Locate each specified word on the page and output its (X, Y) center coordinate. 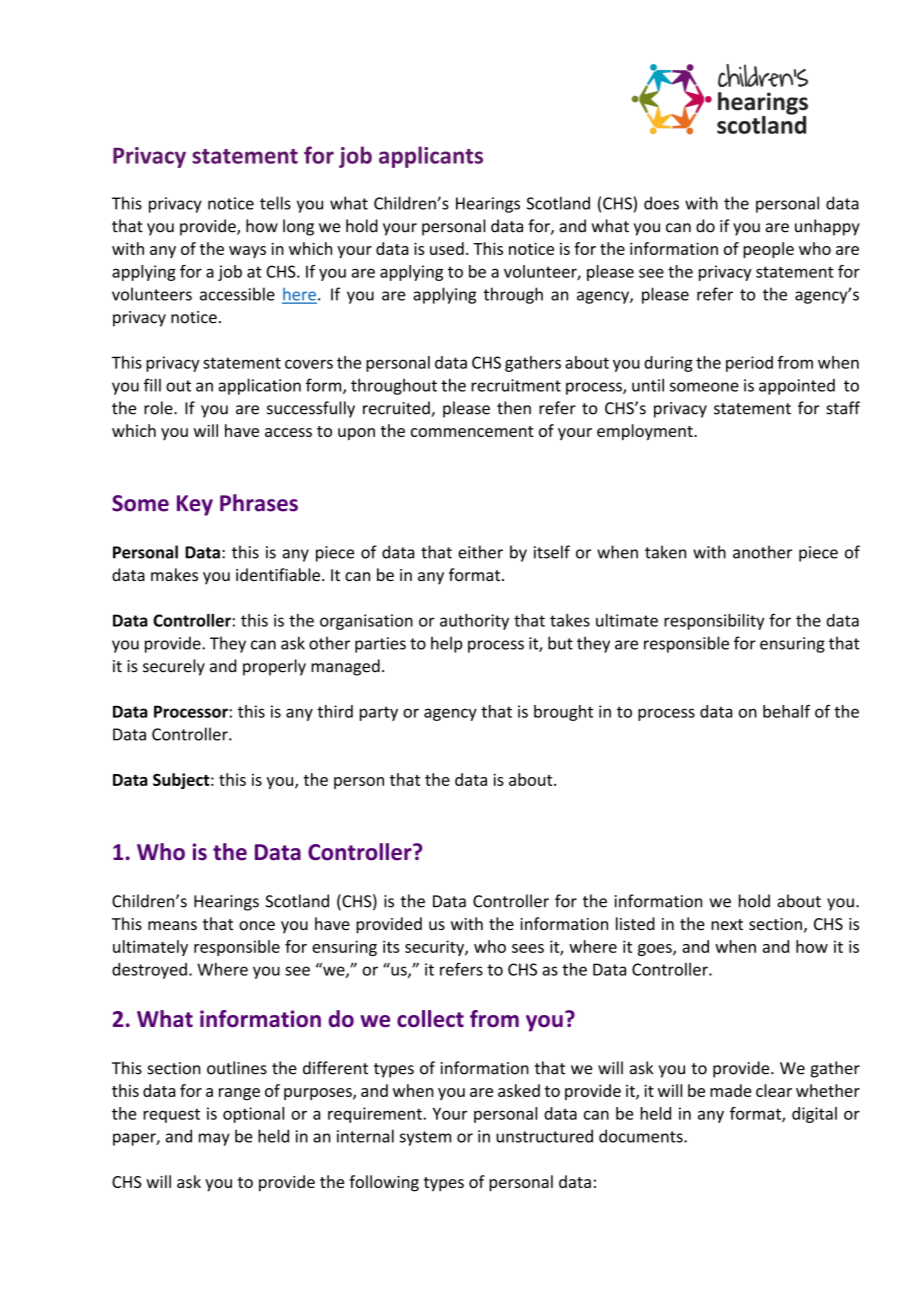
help (446, 644)
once (257, 925)
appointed (797, 387)
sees (528, 948)
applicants (431, 157)
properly (274, 667)
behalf (786, 711)
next (727, 924)
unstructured (544, 1136)
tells (275, 203)
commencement (472, 431)
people (768, 250)
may (214, 1139)
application (259, 386)
